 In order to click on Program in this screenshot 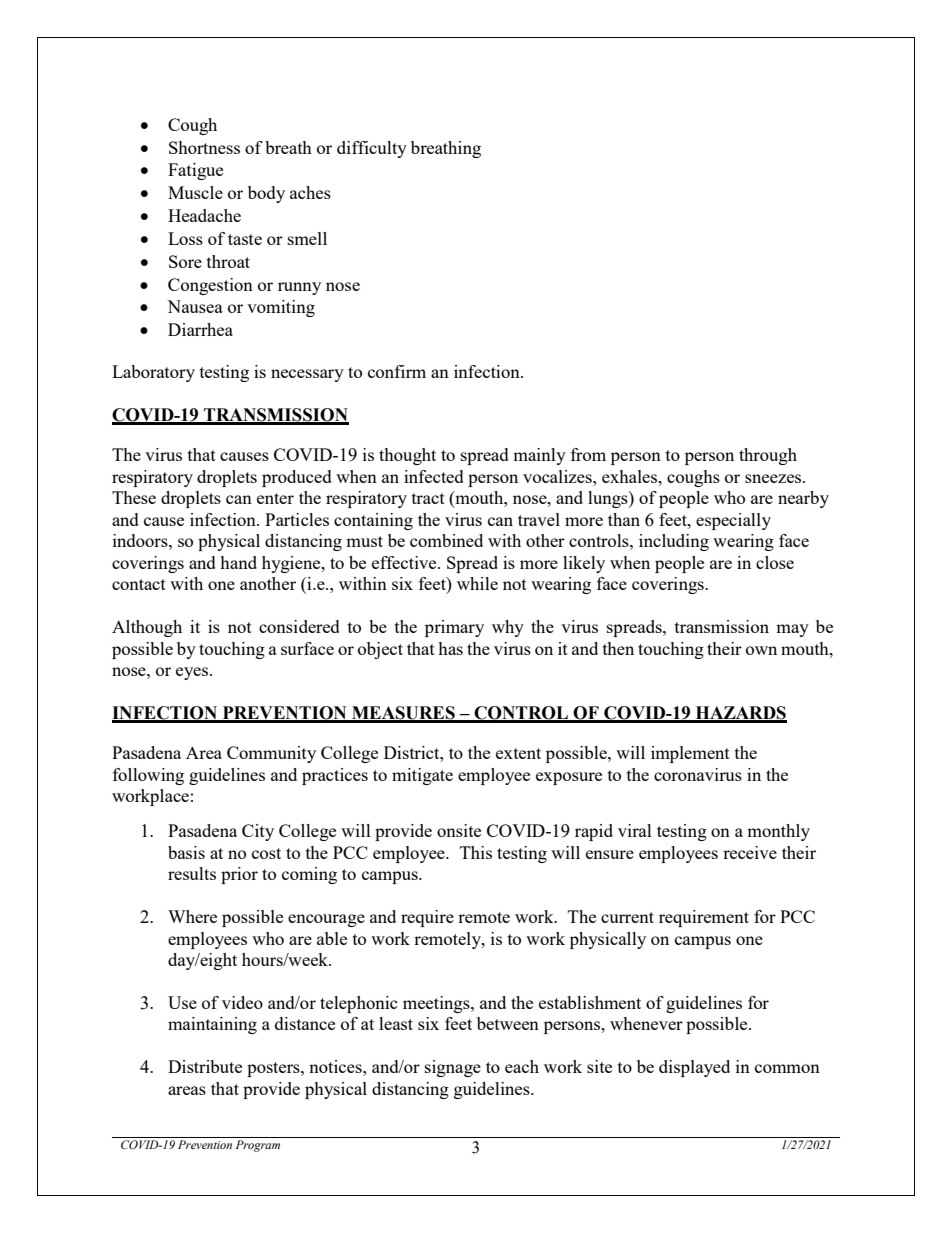, I will do `click(258, 1146)`.
